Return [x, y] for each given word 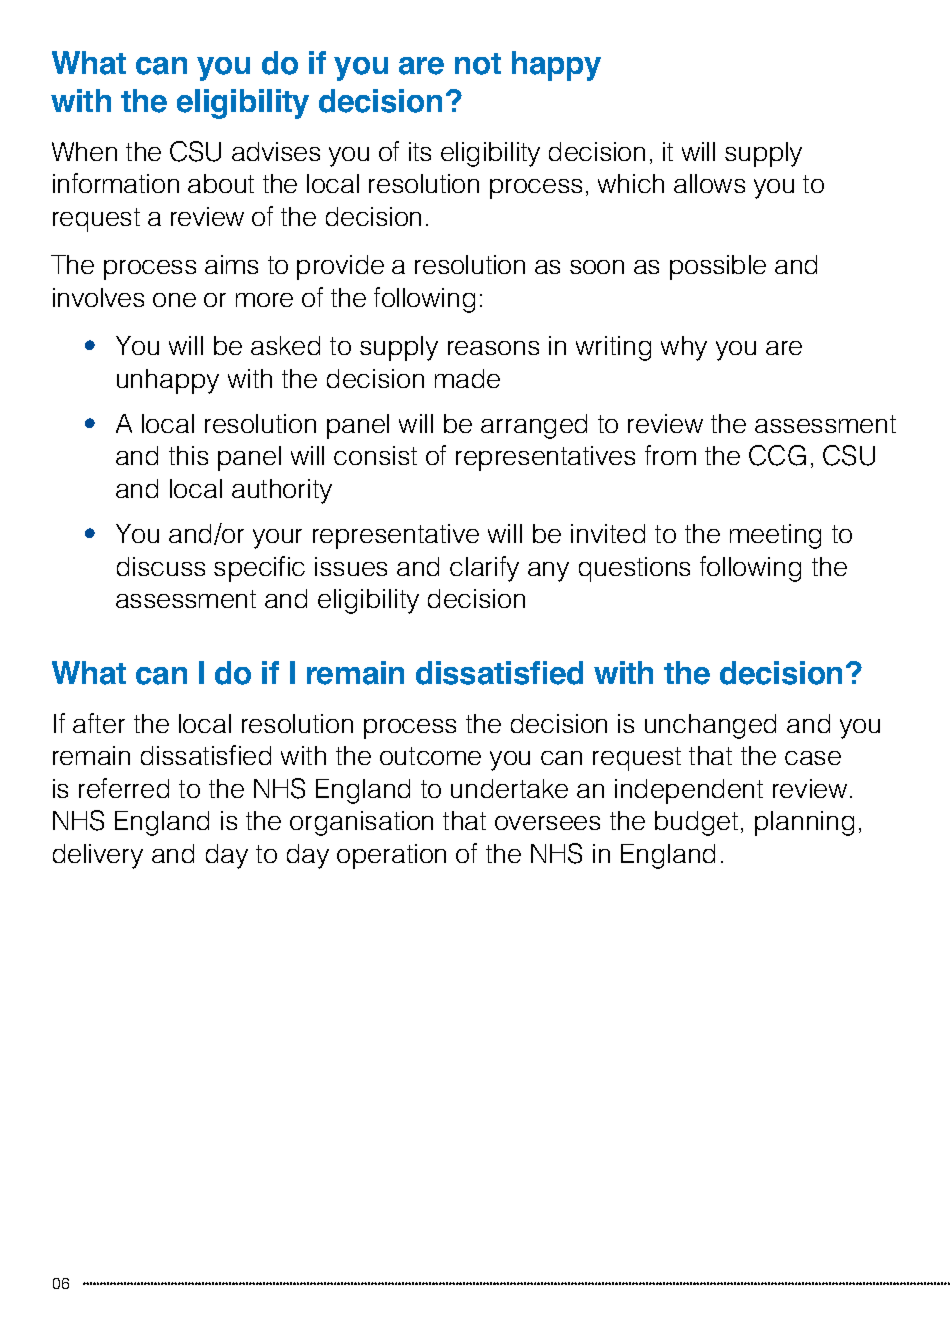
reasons [493, 348]
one [174, 300]
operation [391, 856]
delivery [98, 856]
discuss [161, 566]
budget [696, 823]
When [84, 151]
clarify [484, 569]
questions [634, 569]
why [684, 348]
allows [709, 183]
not [478, 64]
